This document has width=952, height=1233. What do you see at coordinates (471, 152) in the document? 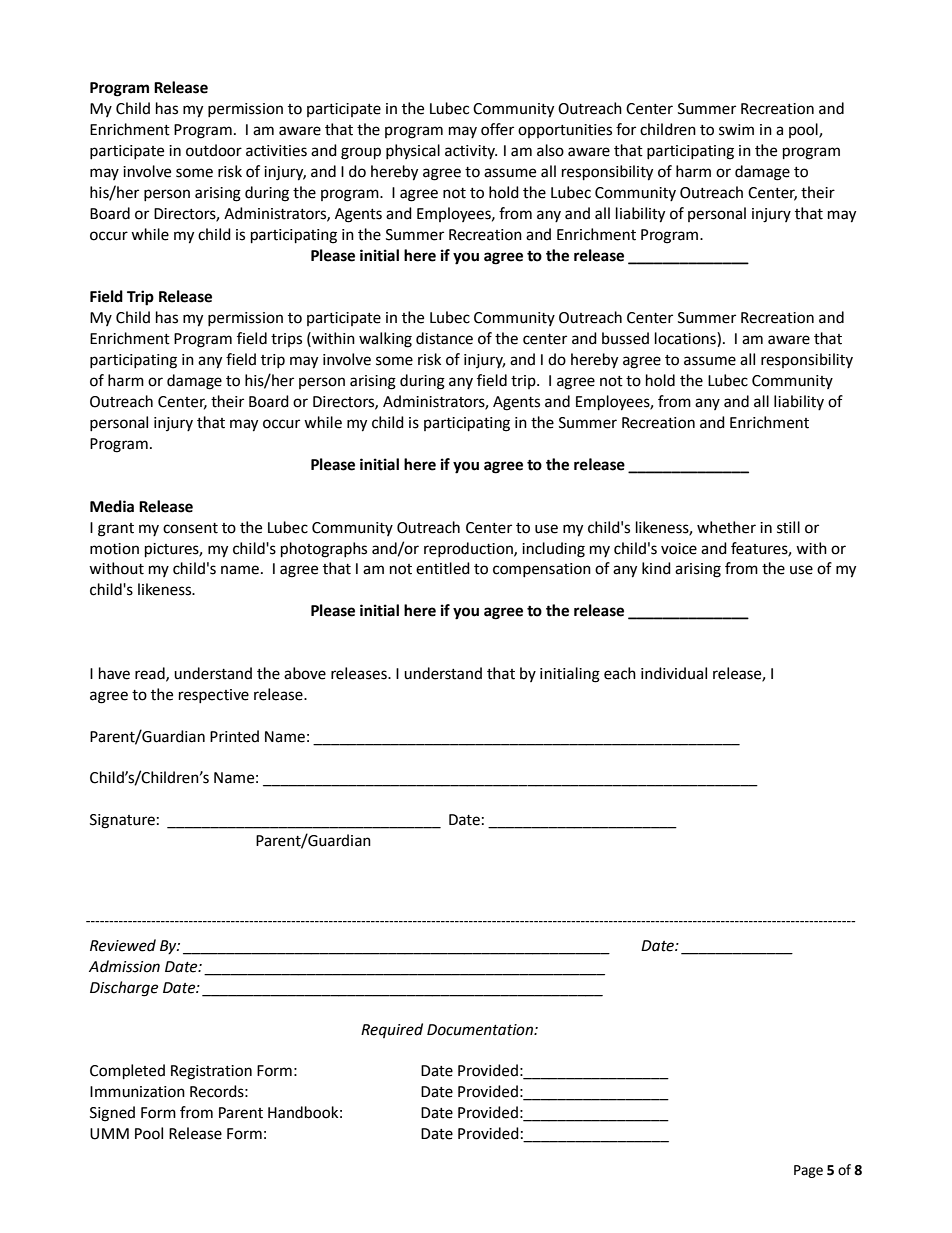
I see `activity` at bounding box center [471, 152].
